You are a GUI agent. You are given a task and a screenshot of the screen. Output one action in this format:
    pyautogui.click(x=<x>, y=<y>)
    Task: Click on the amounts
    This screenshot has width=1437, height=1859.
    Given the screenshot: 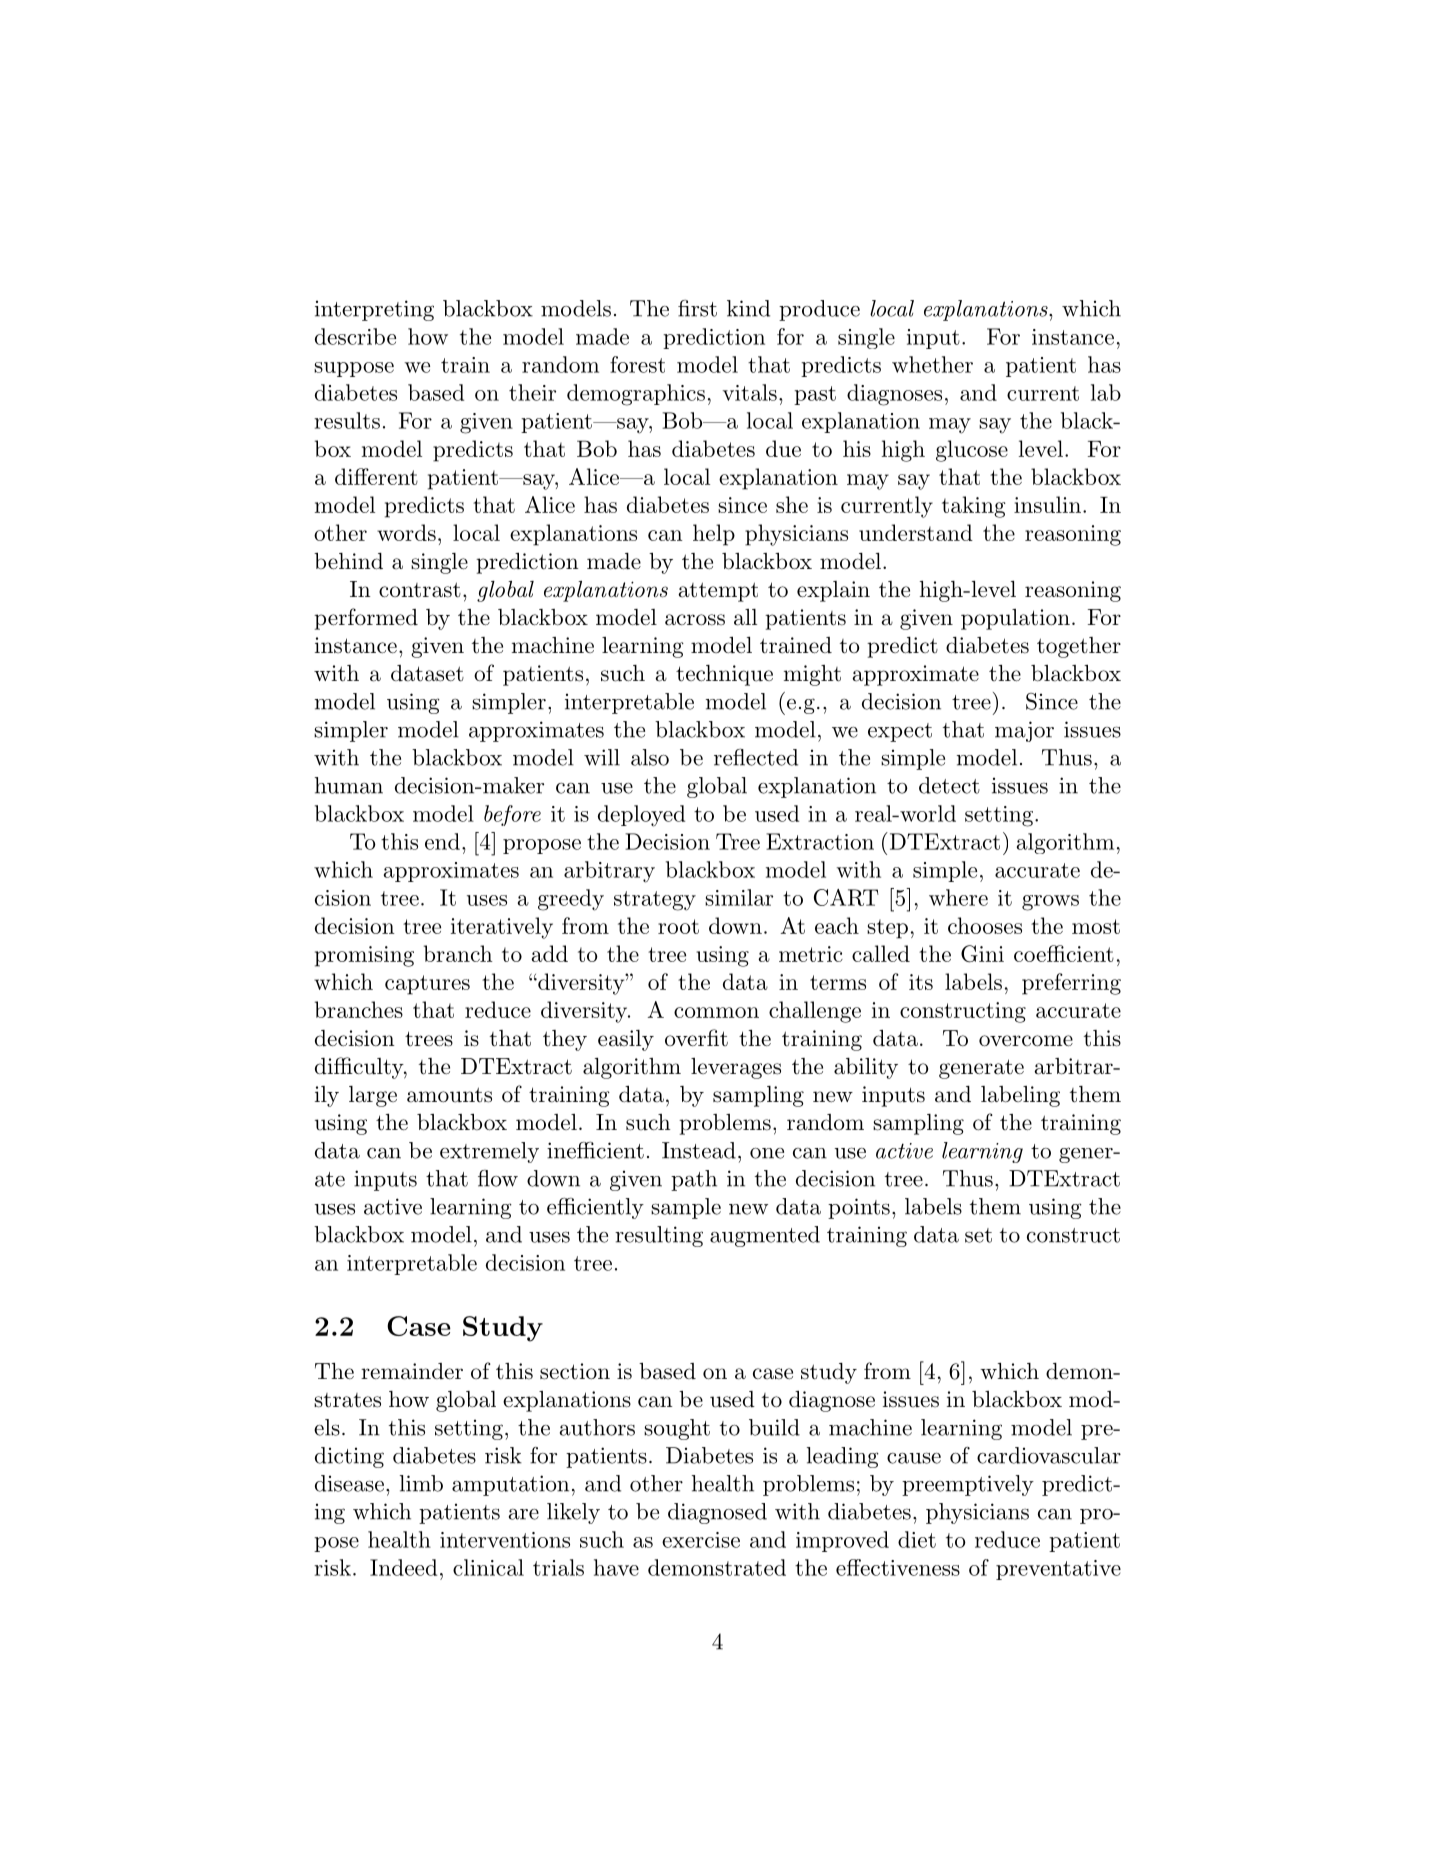 What is the action you would take?
    pyautogui.click(x=449, y=1095)
